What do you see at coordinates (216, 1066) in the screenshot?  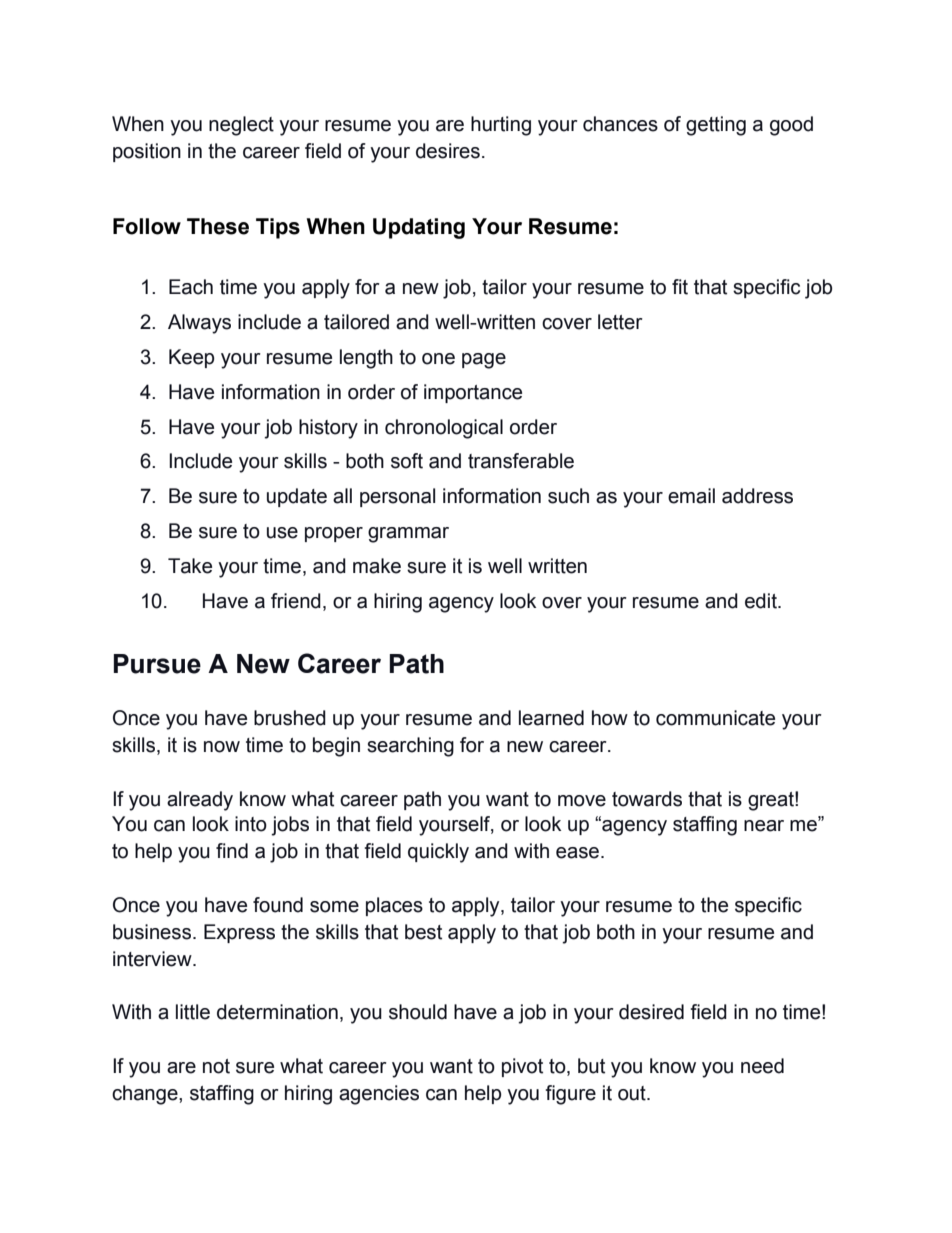 I see `not` at bounding box center [216, 1066].
